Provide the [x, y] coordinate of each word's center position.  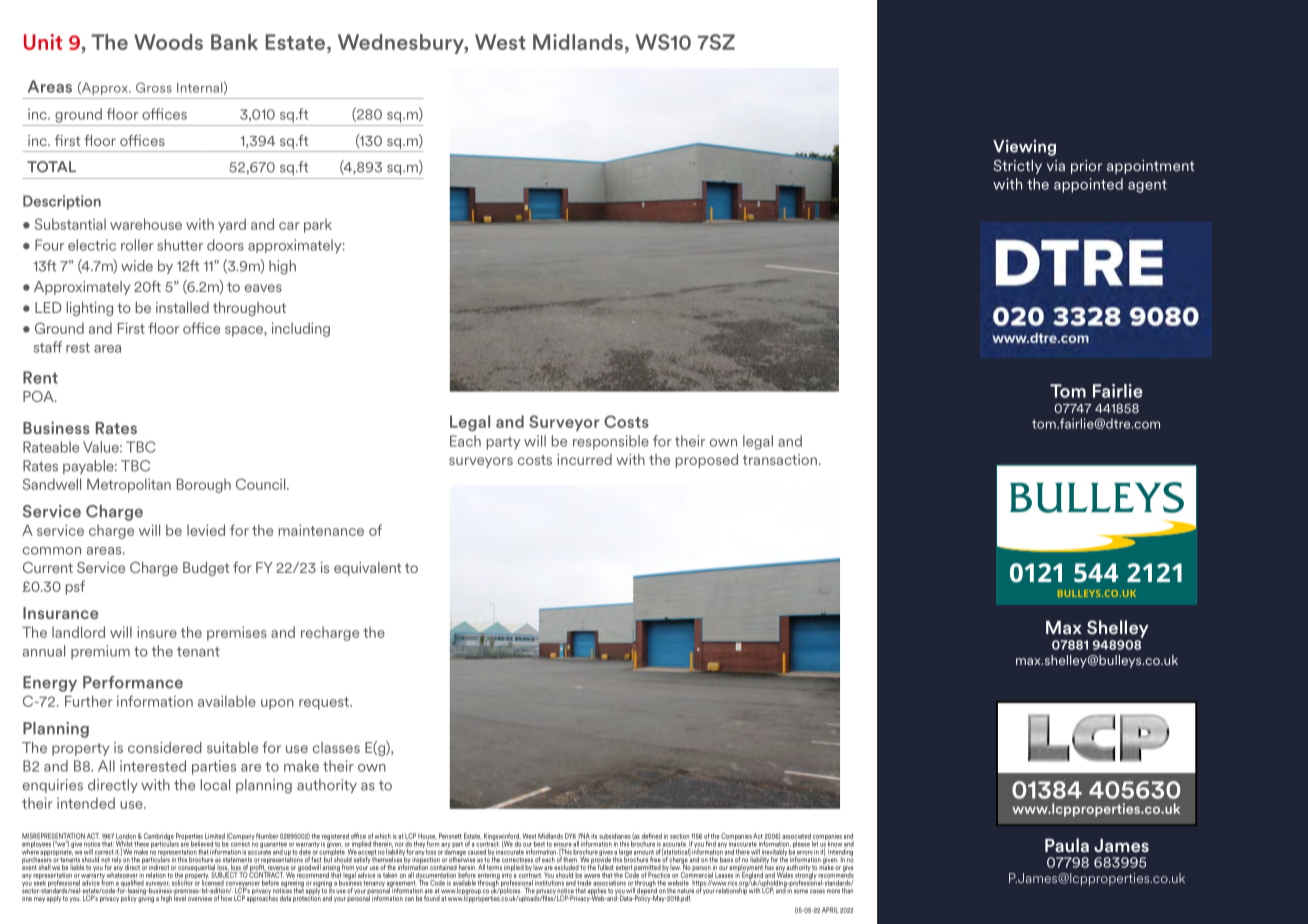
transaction [780, 459]
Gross [154, 87]
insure [157, 632]
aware [592, 876]
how [226, 897]
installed [182, 307]
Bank [234, 42]
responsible [611, 442]
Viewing [1024, 148]
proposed [707, 461]
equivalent [367, 569]
